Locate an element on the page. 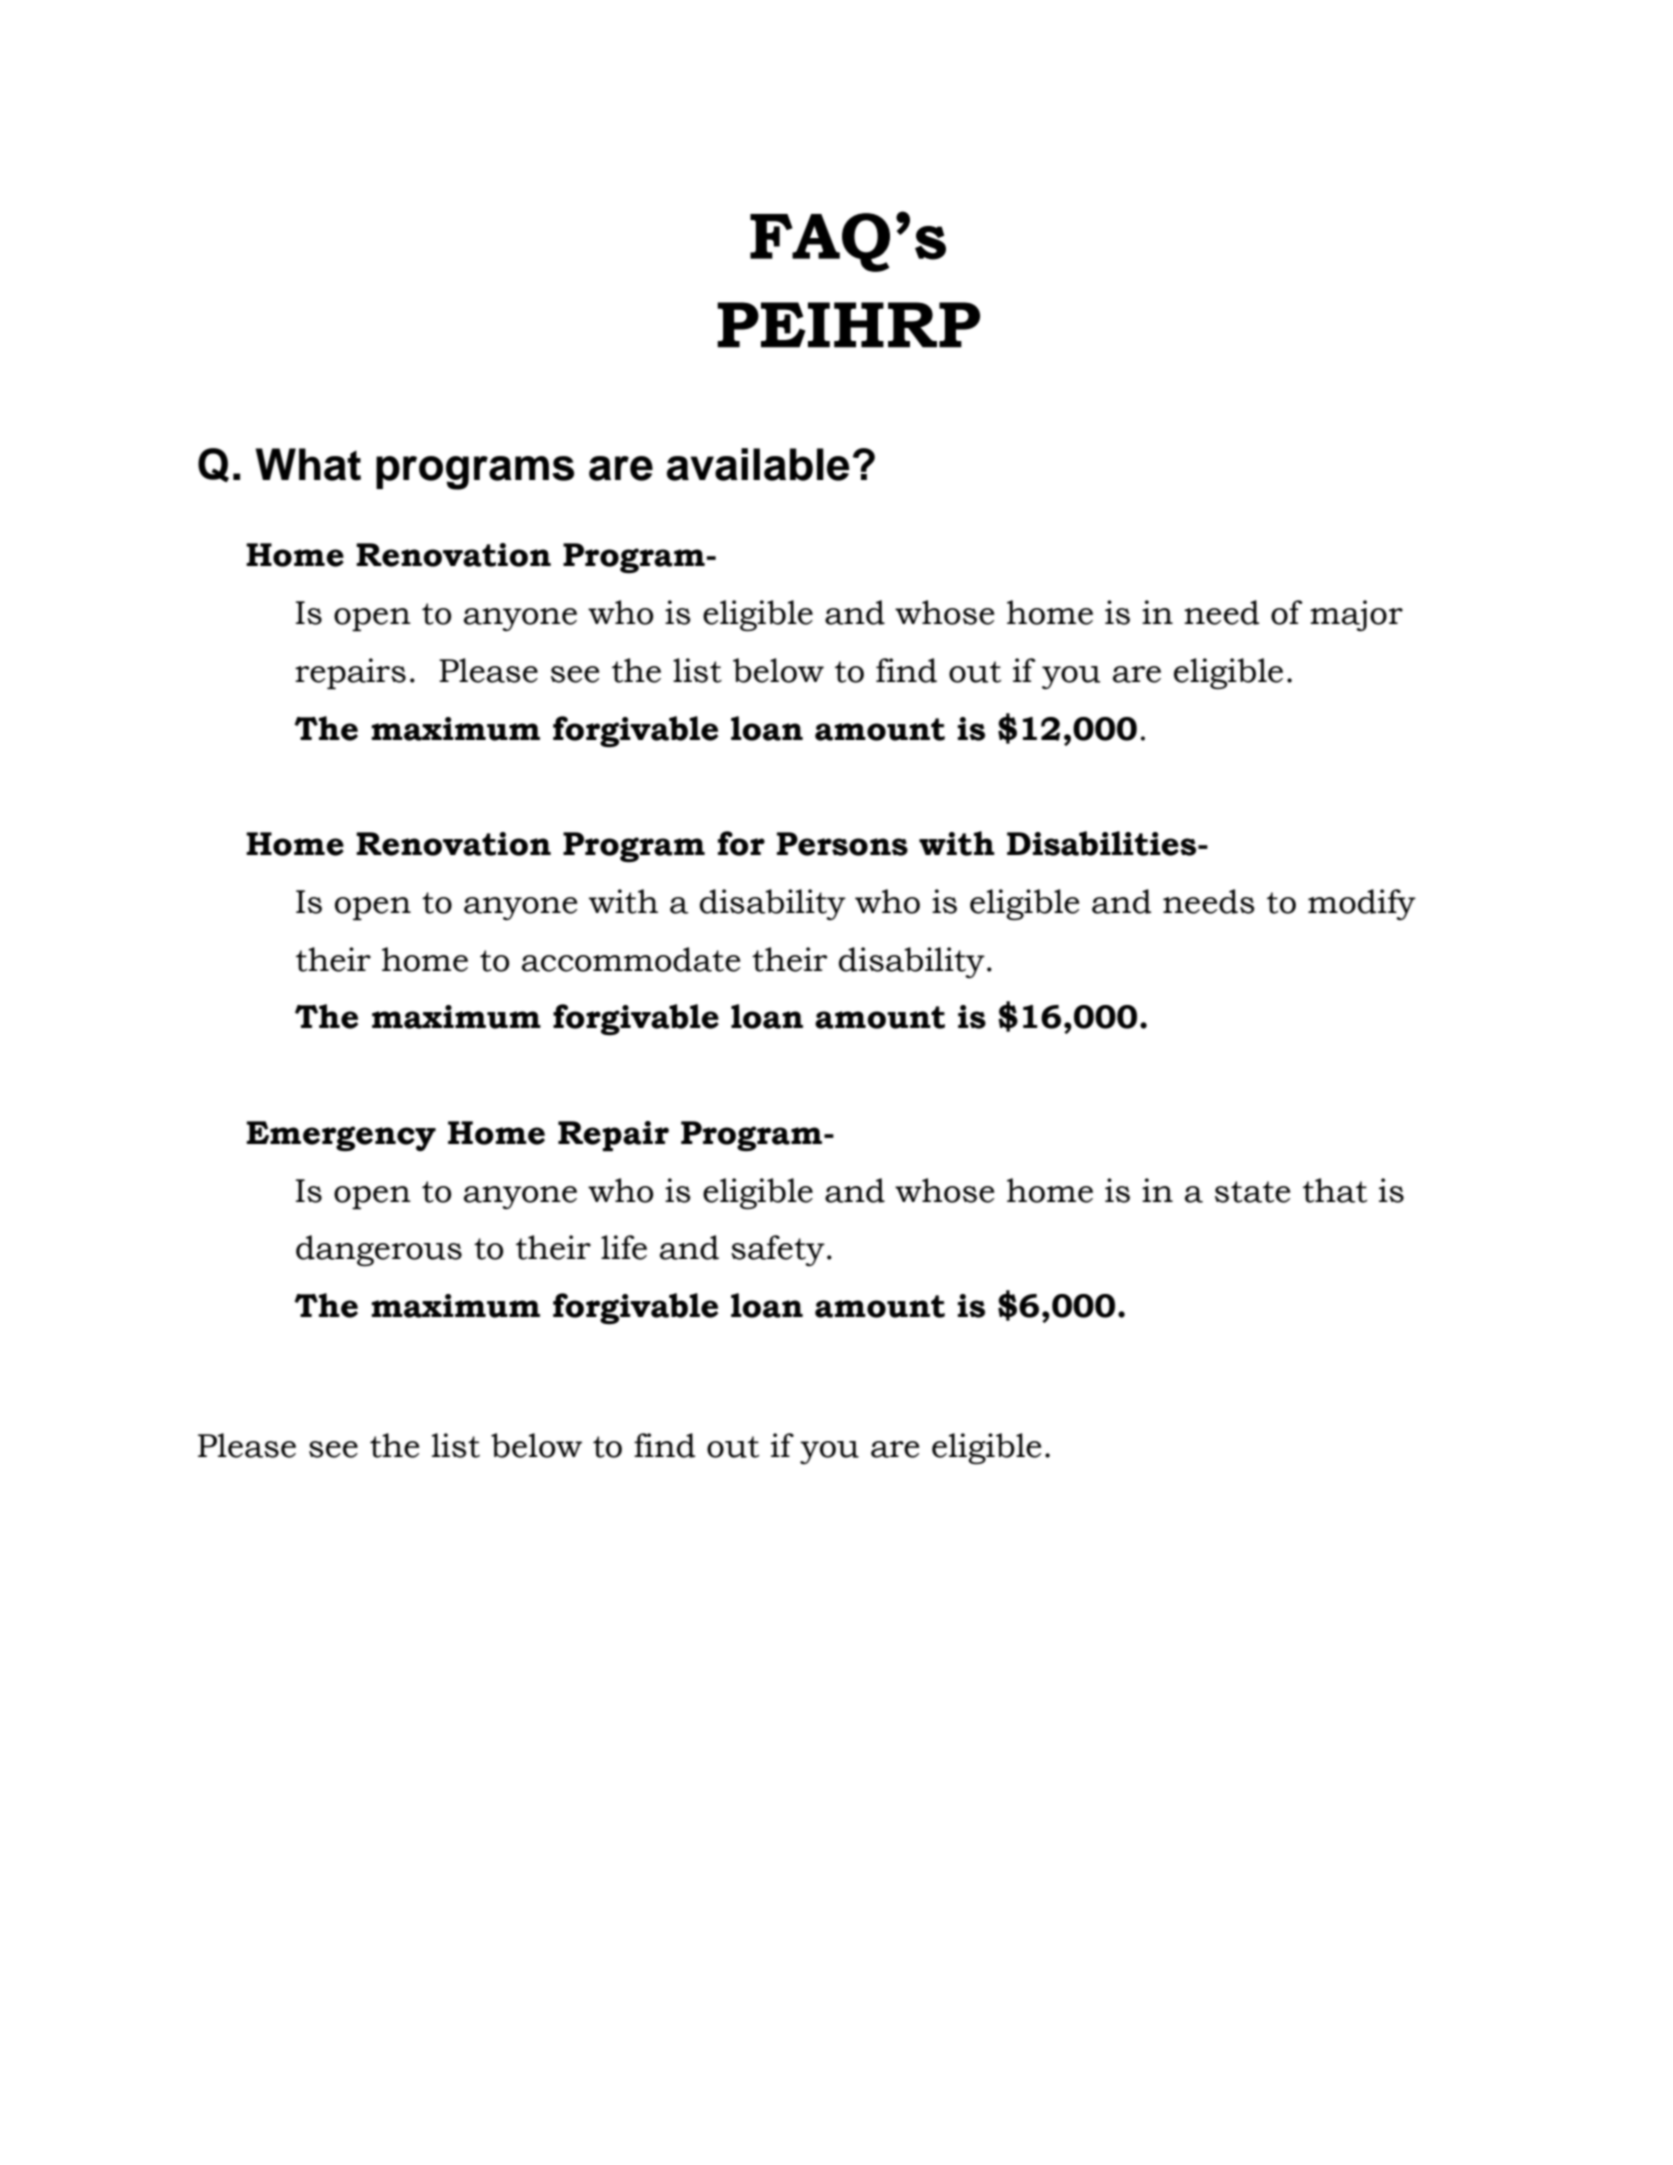 Image resolution: width=1673 pixels, height=2165 pixels. major is located at coordinates (1356, 615).
